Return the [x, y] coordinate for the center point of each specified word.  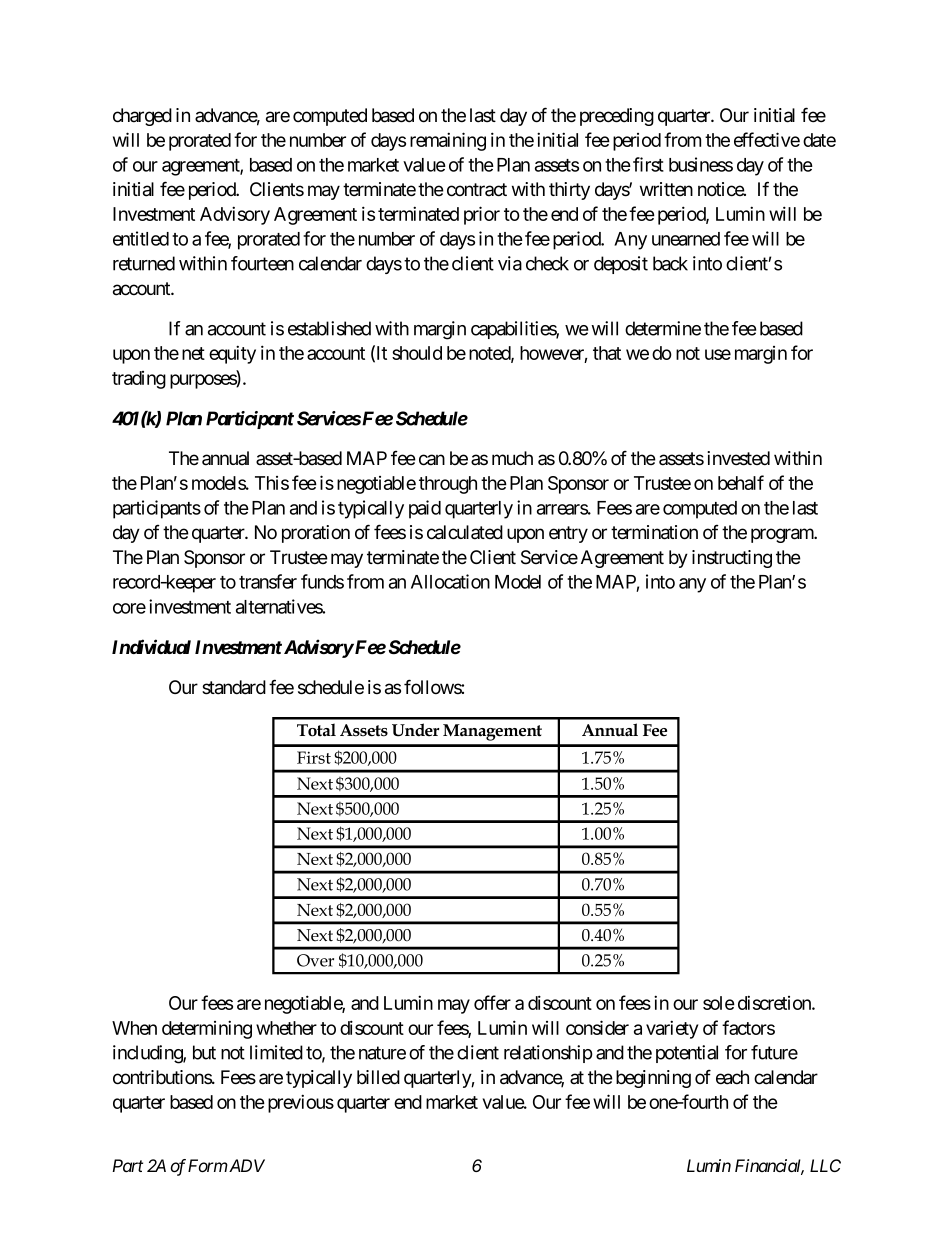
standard [234, 687]
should [417, 353]
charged [142, 117]
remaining [448, 141]
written [666, 189]
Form [208, 1165]
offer [492, 1002]
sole [719, 1003]
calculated [465, 532]
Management [492, 732]
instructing [732, 559]
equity [232, 354]
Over [315, 960]
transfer [268, 581]
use [718, 354]
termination [654, 532]
